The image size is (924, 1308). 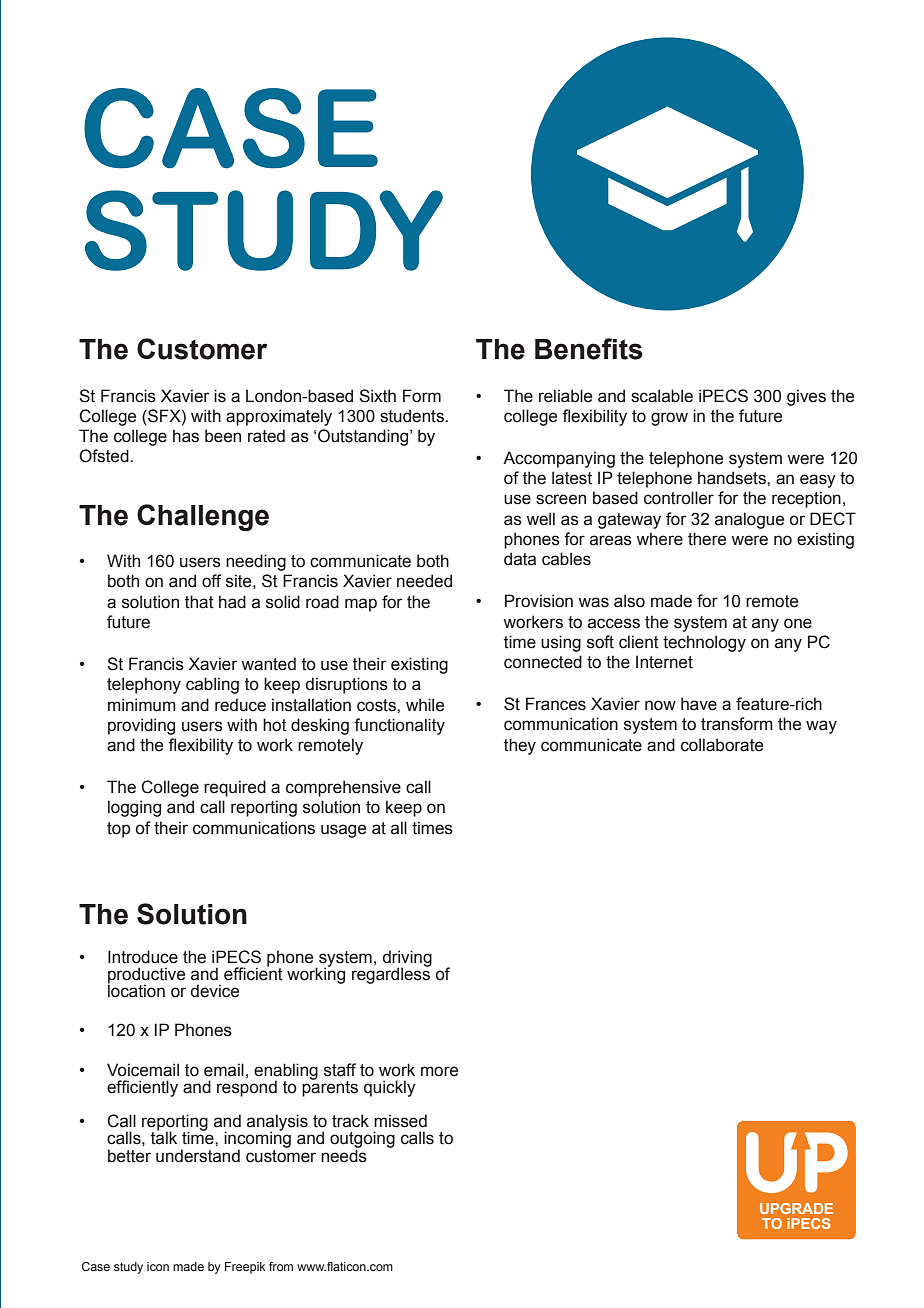 I want to click on device, so click(x=215, y=991).
